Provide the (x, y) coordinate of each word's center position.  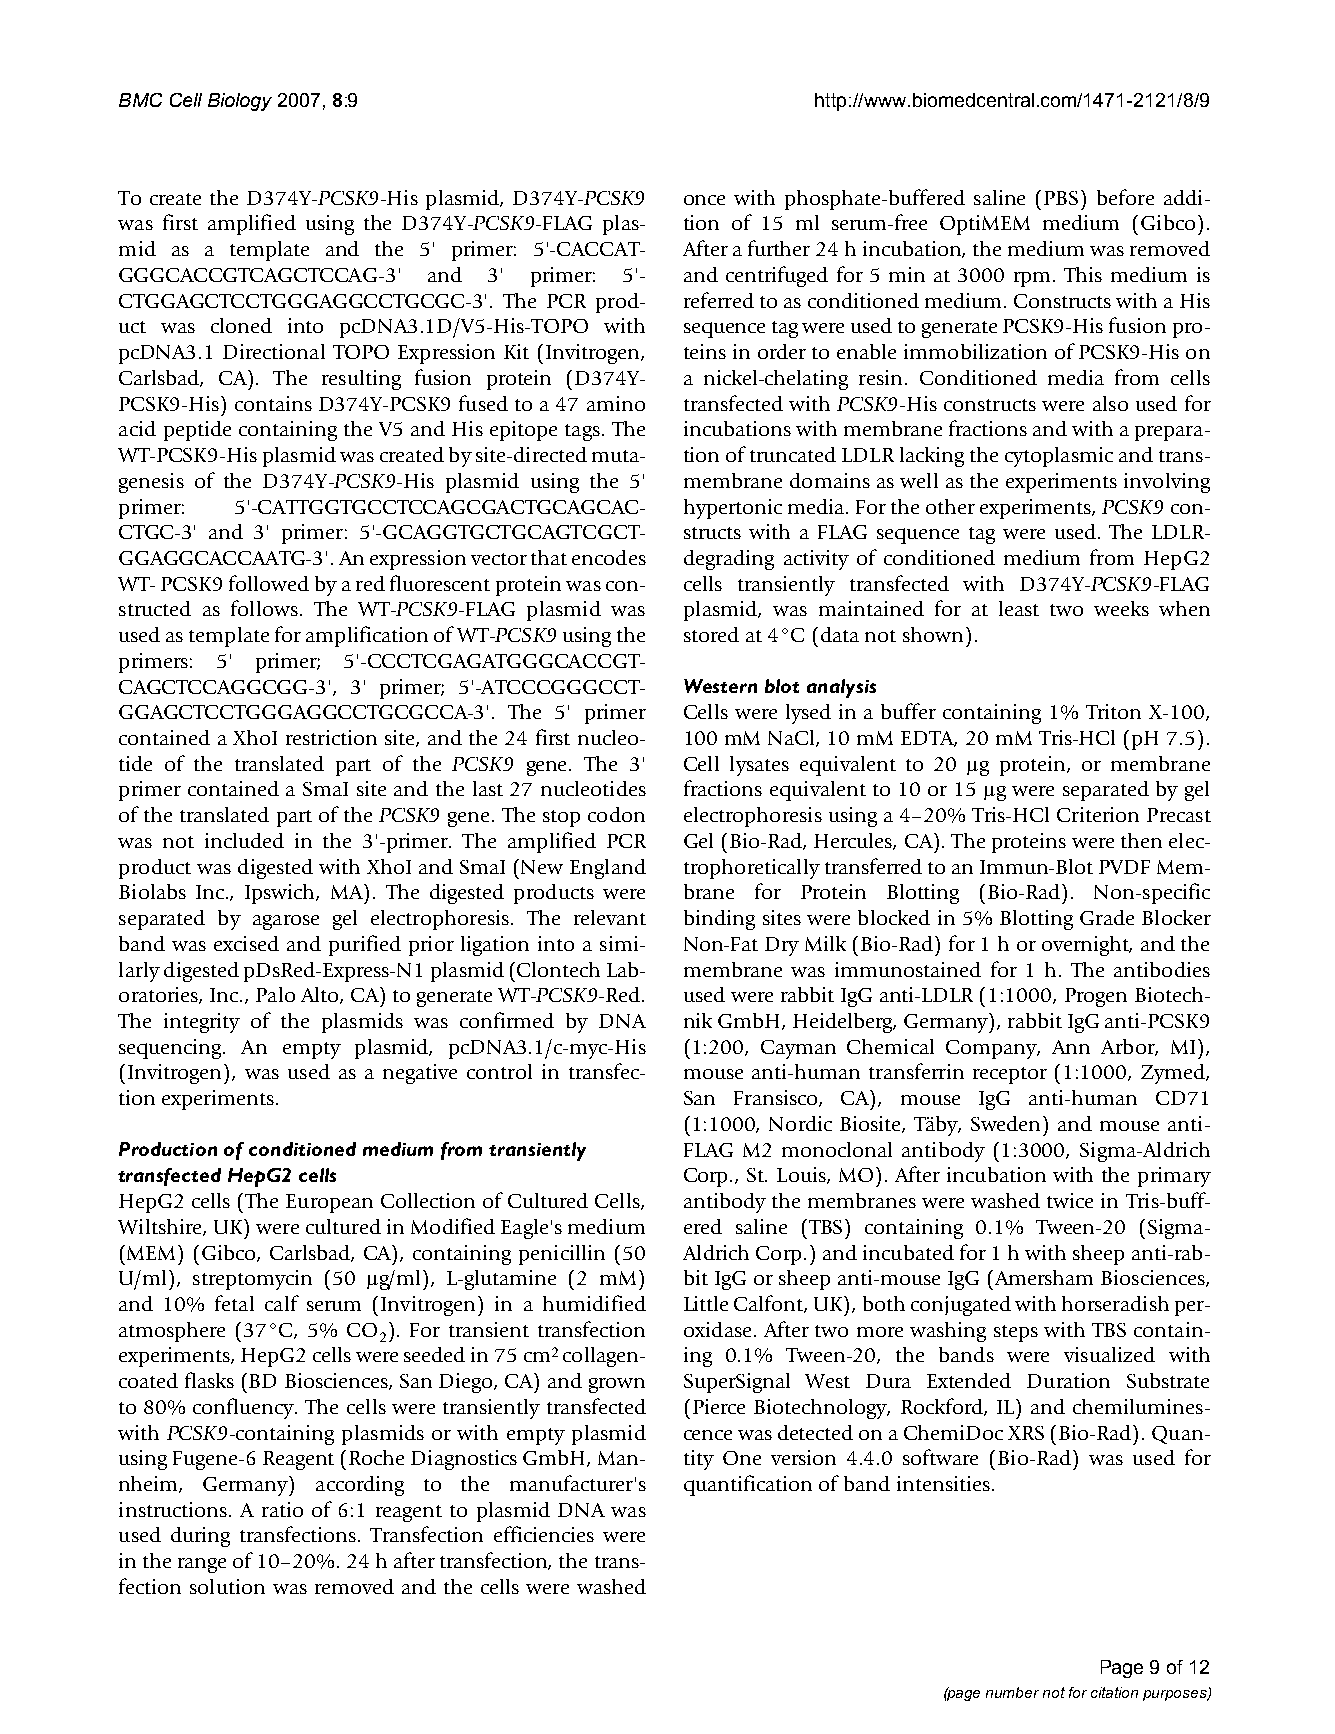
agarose (286, 922)
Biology (240, 102)
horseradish (1115, 1303)
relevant (610, 917)
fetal (234, 1303)
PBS (1061, 198)
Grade (1107, 917)
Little (706, 1303)
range (202, 1565)
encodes (609, 557)
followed (269, 583)
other (950, 506)
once (704, 200)
